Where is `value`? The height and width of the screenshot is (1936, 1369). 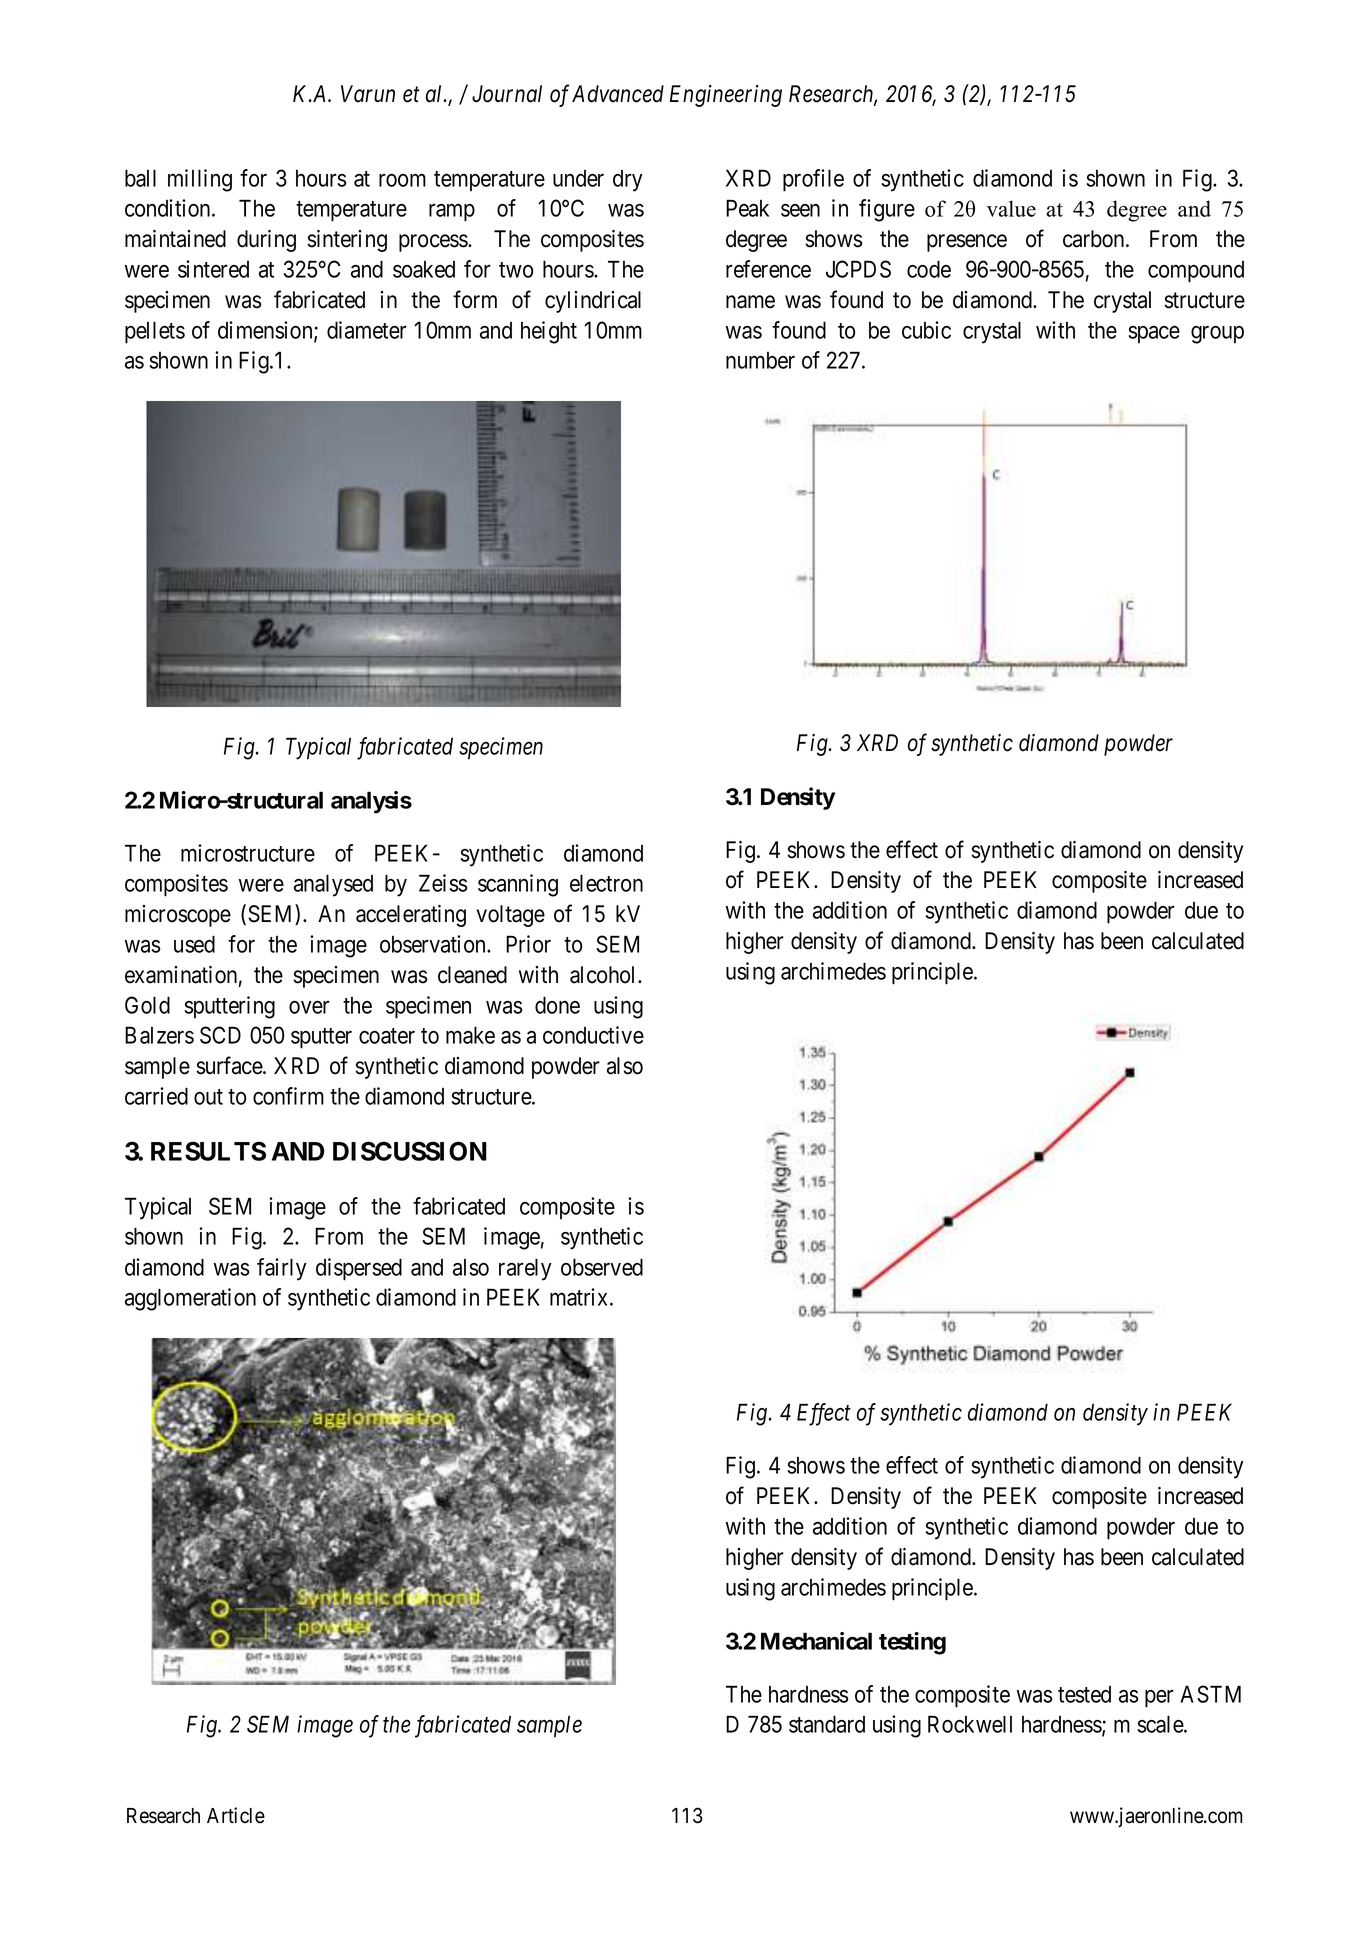
value is located at coordinates (1011, 208).
